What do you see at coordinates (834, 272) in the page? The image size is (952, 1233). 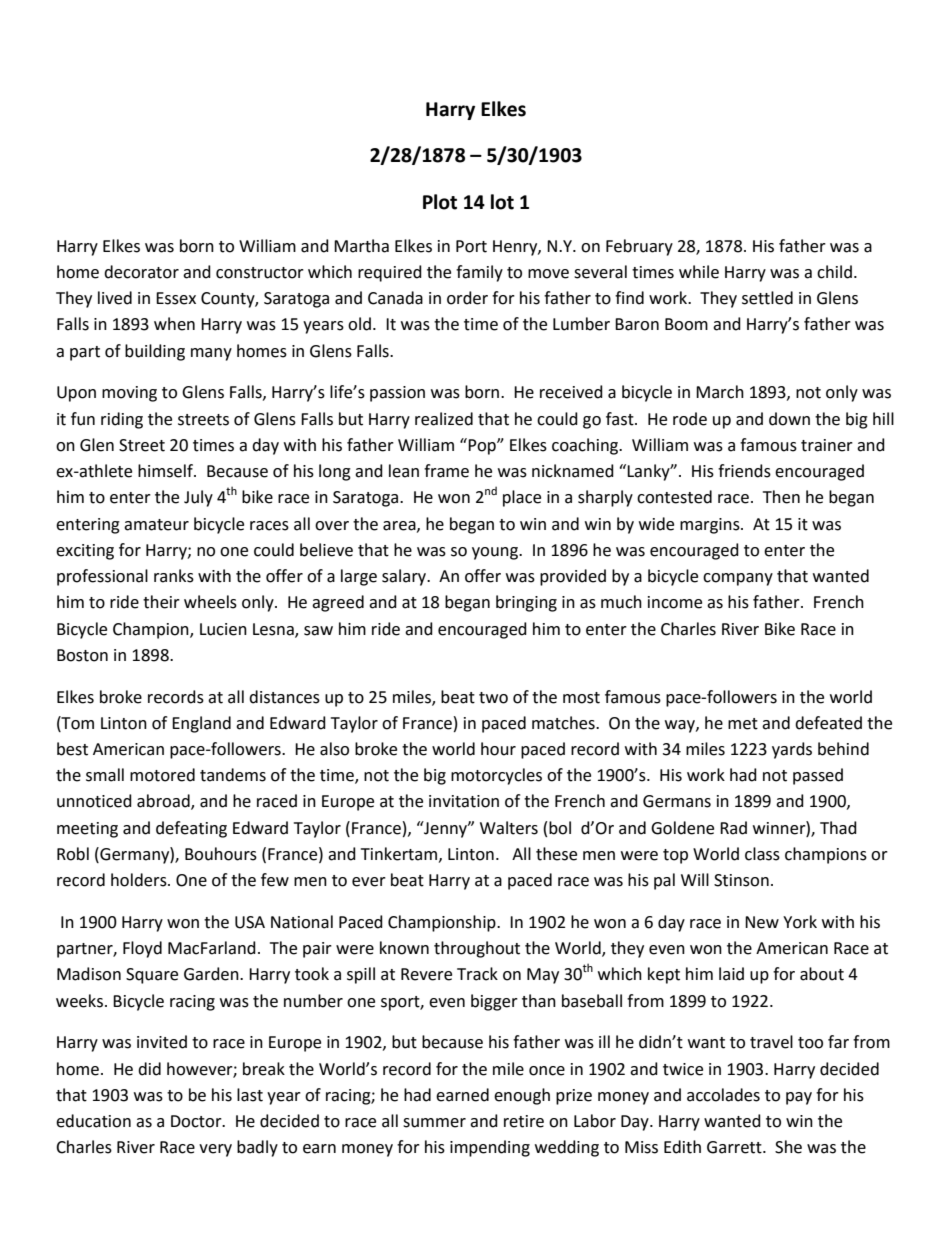 I see `child` at bounding box center [834, 272].
